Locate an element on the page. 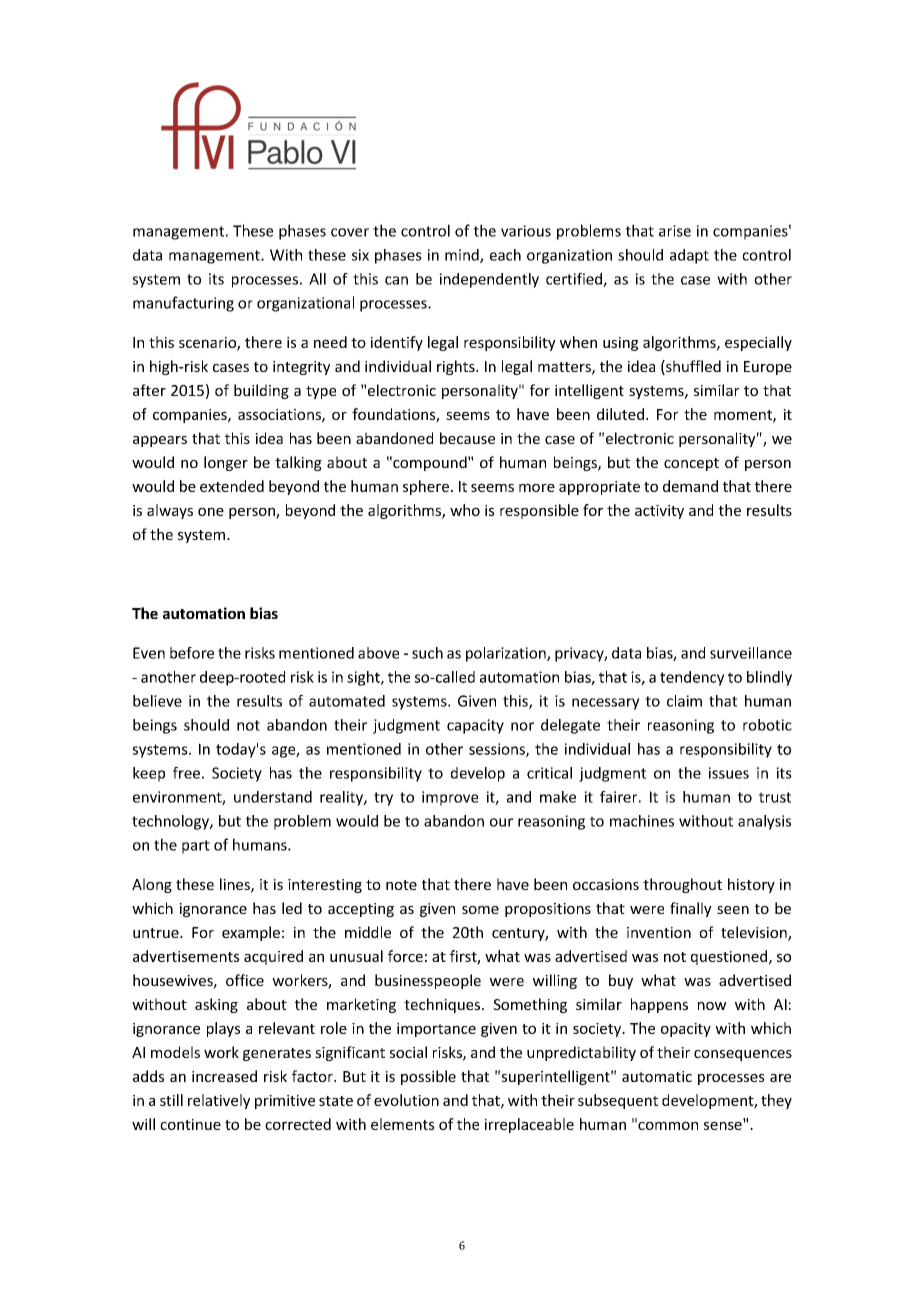 Image resolution: width=924 pixels, height=1308 pixels. part is located at coordinates (196, 847).
